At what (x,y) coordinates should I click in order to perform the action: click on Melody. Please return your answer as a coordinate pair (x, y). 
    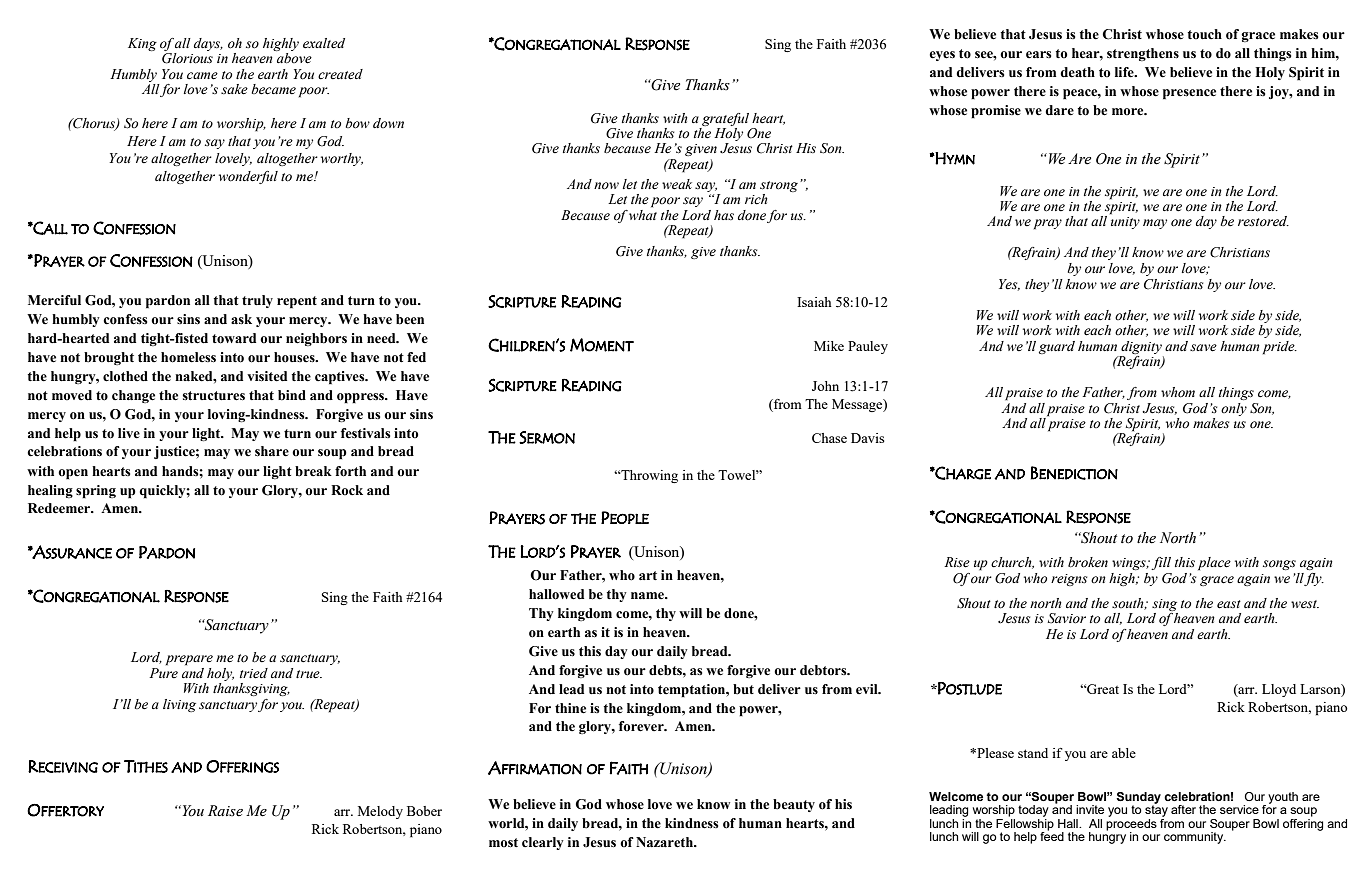
    Looking at the image, I should click on (380, 812).
